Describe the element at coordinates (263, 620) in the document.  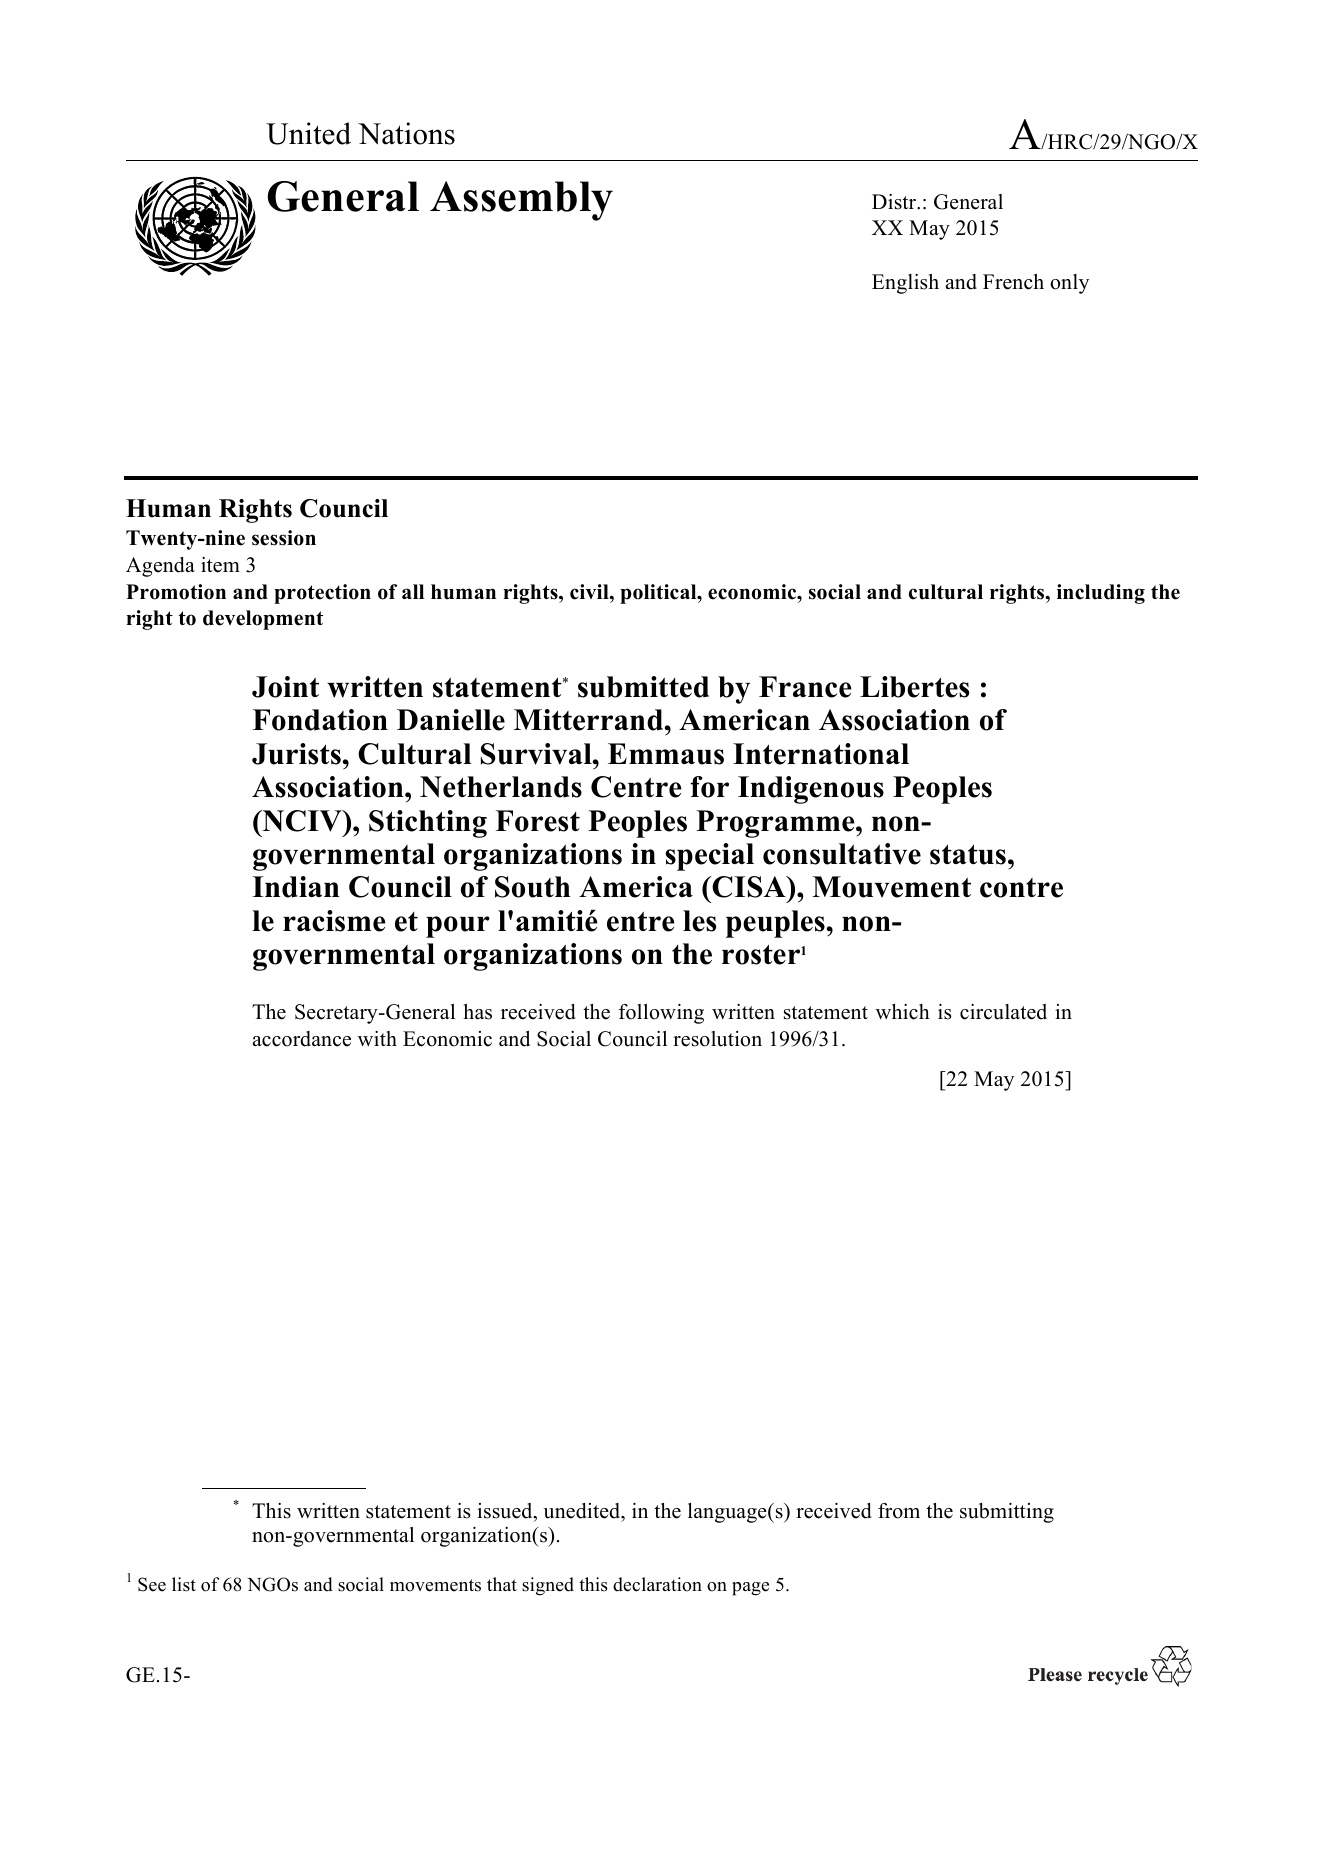
I see `development` at that location.
